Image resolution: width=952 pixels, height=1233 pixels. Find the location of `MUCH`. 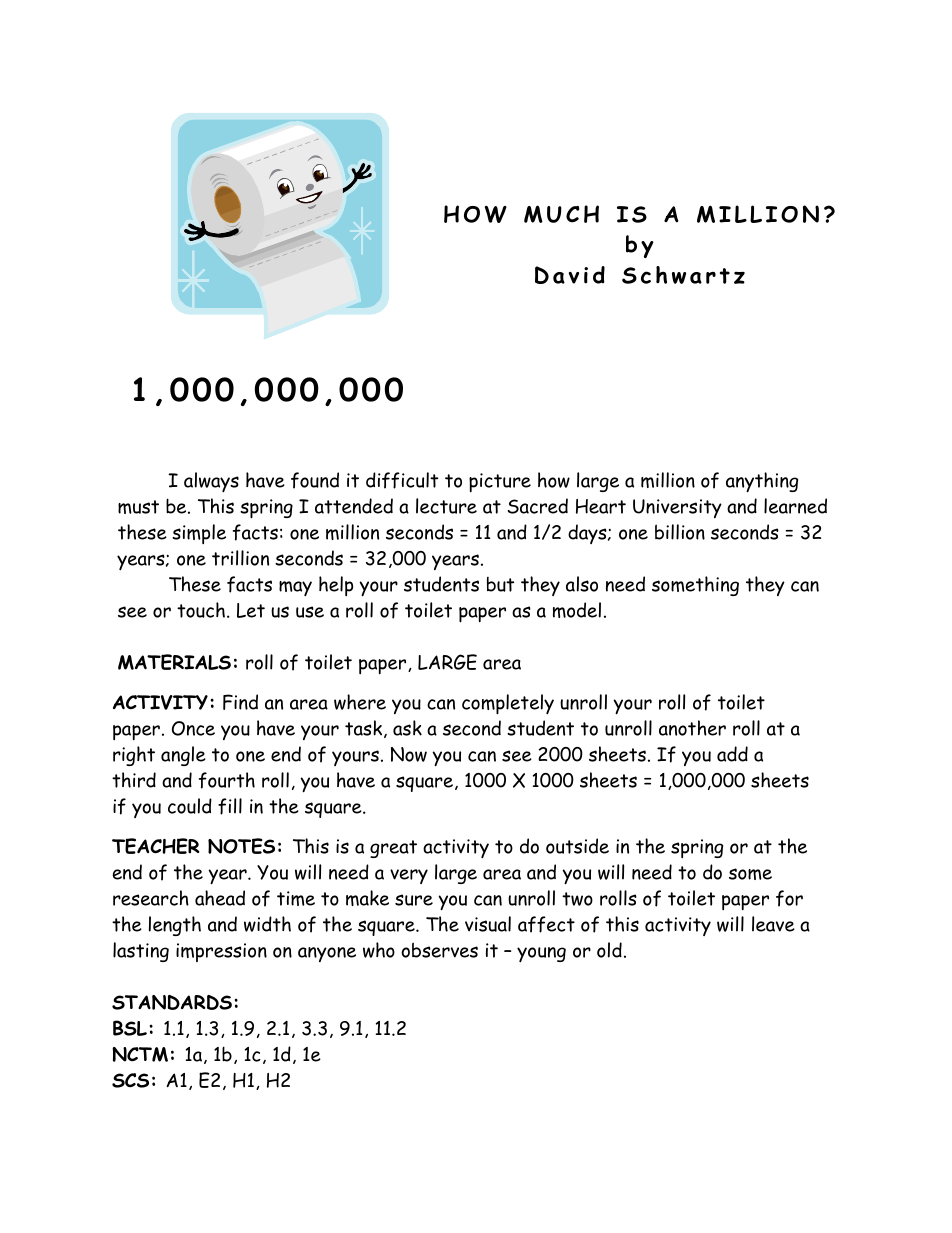

MUCH is located at coordinates (561, 214).
